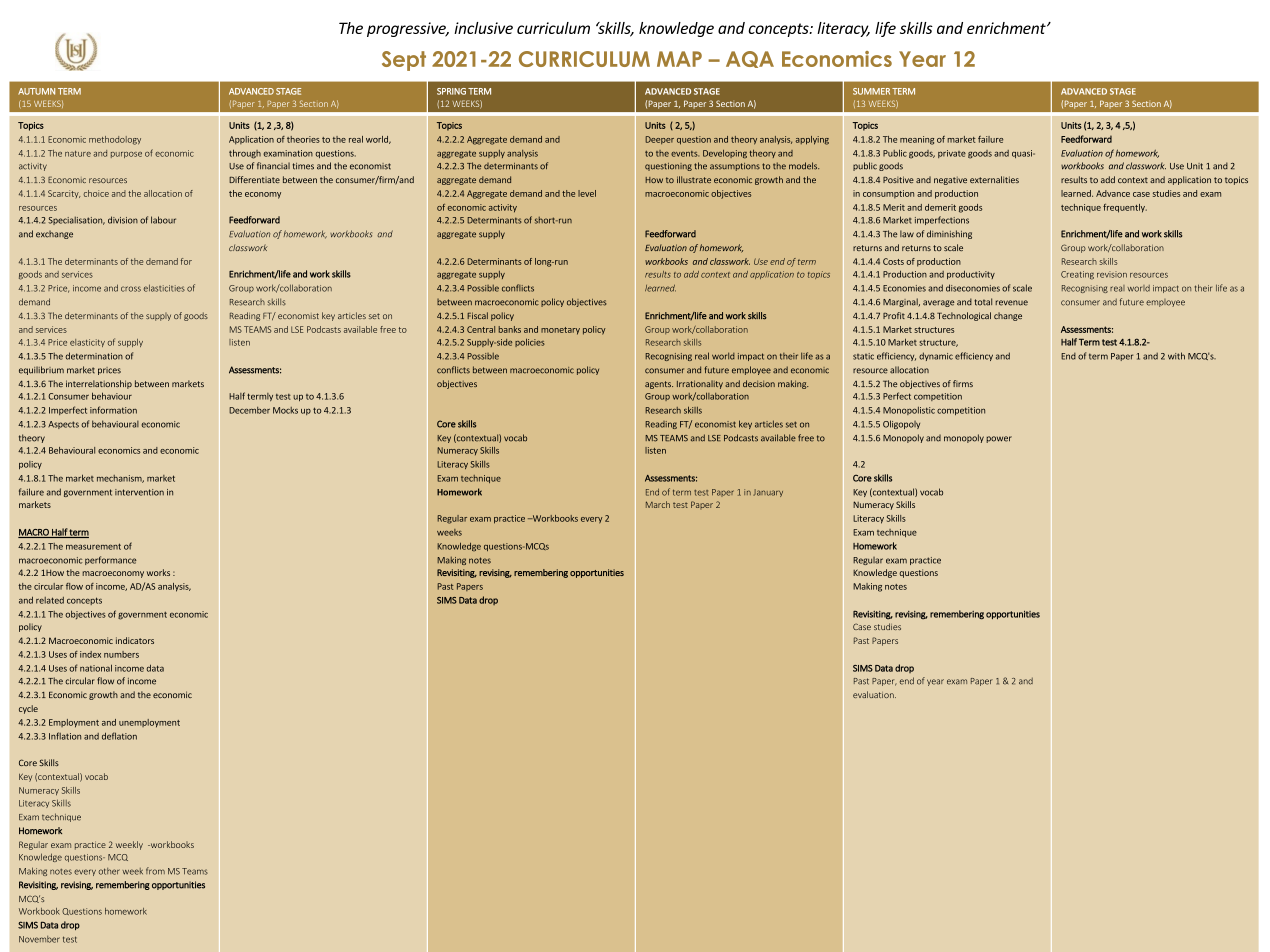 Image resolution: width=1270 pixels, height=952 pixels. Describe the element at coordinates (155, 871) in the page. I see `from` at that location.
